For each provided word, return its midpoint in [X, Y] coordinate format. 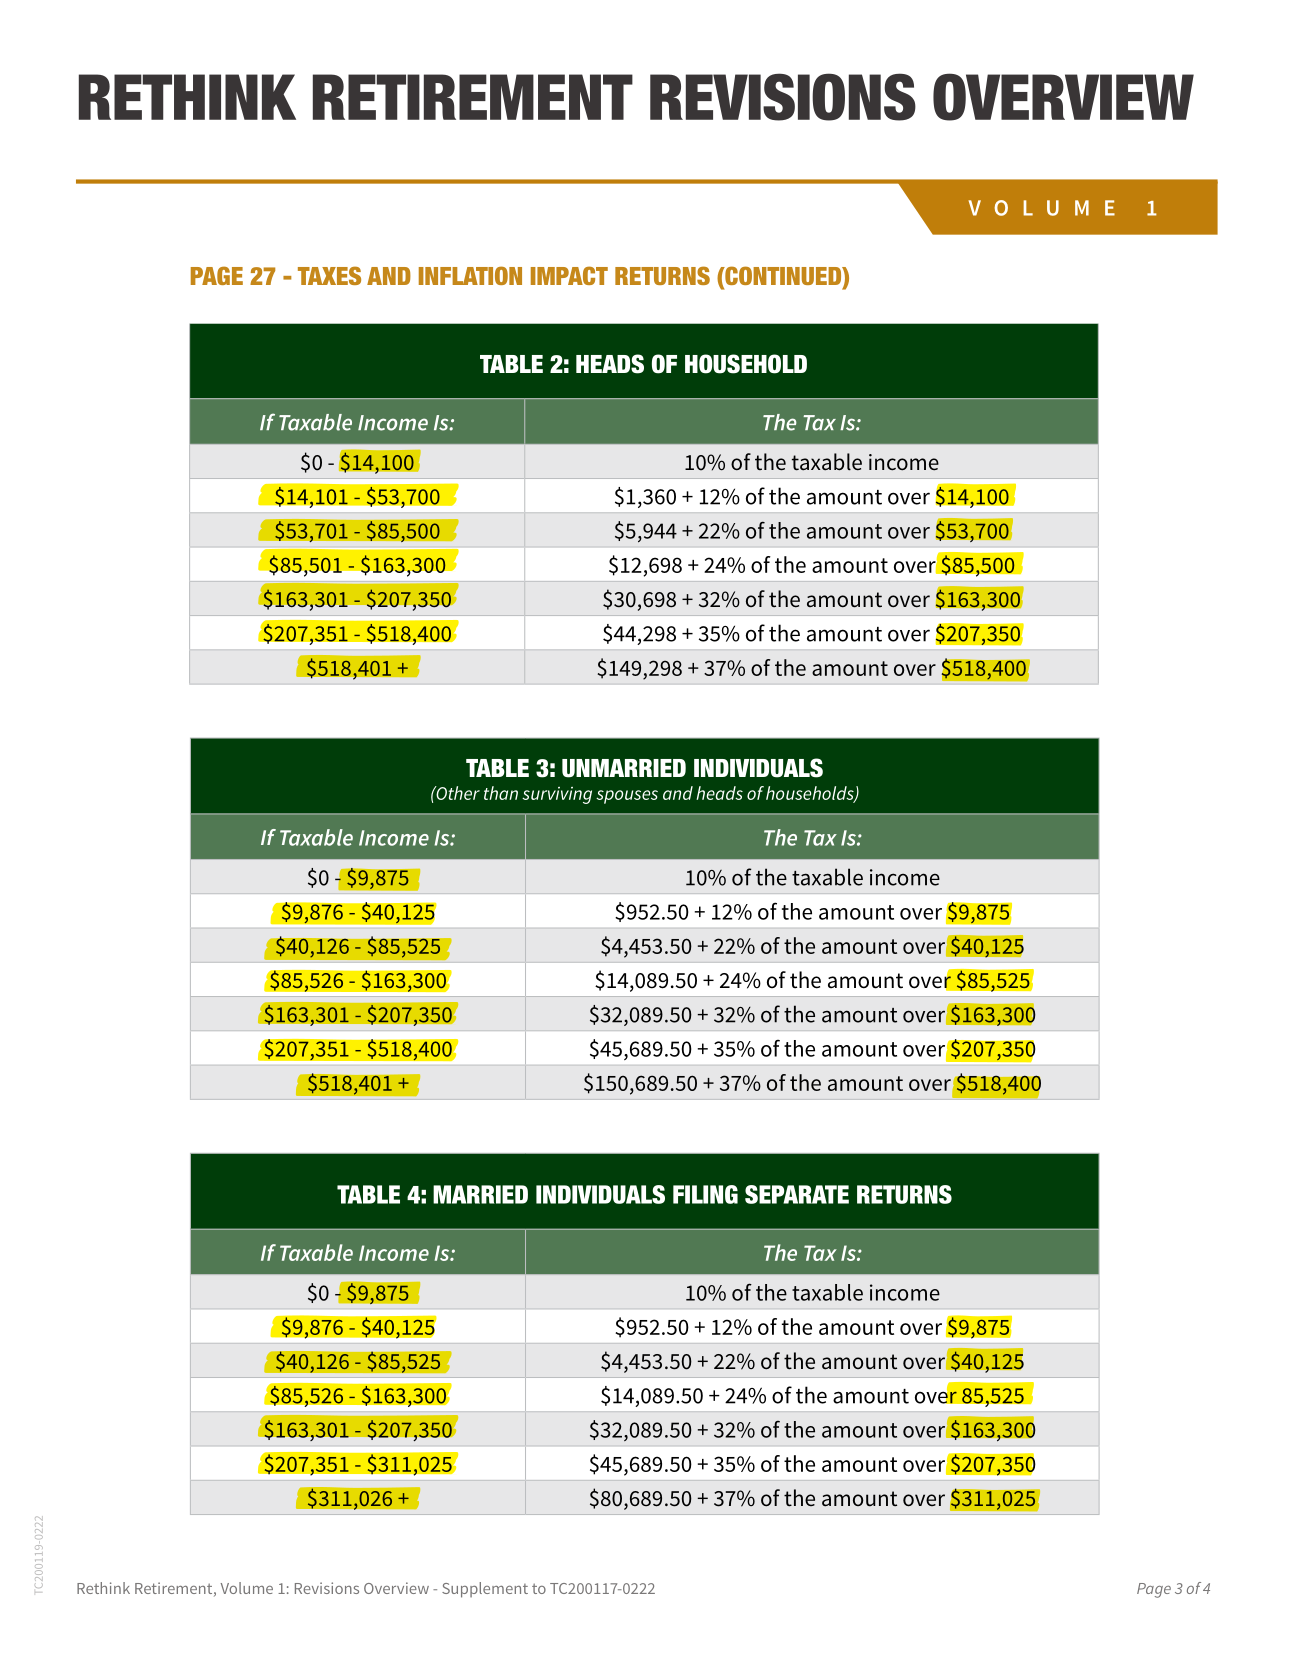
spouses [627, 797]
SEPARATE [797, 1194]
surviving [557, 795]
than [501, 793]
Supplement [485, 1590]
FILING [705, 1194]
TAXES [329, 275]
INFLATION [470, 275]
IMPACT [569, 275]
